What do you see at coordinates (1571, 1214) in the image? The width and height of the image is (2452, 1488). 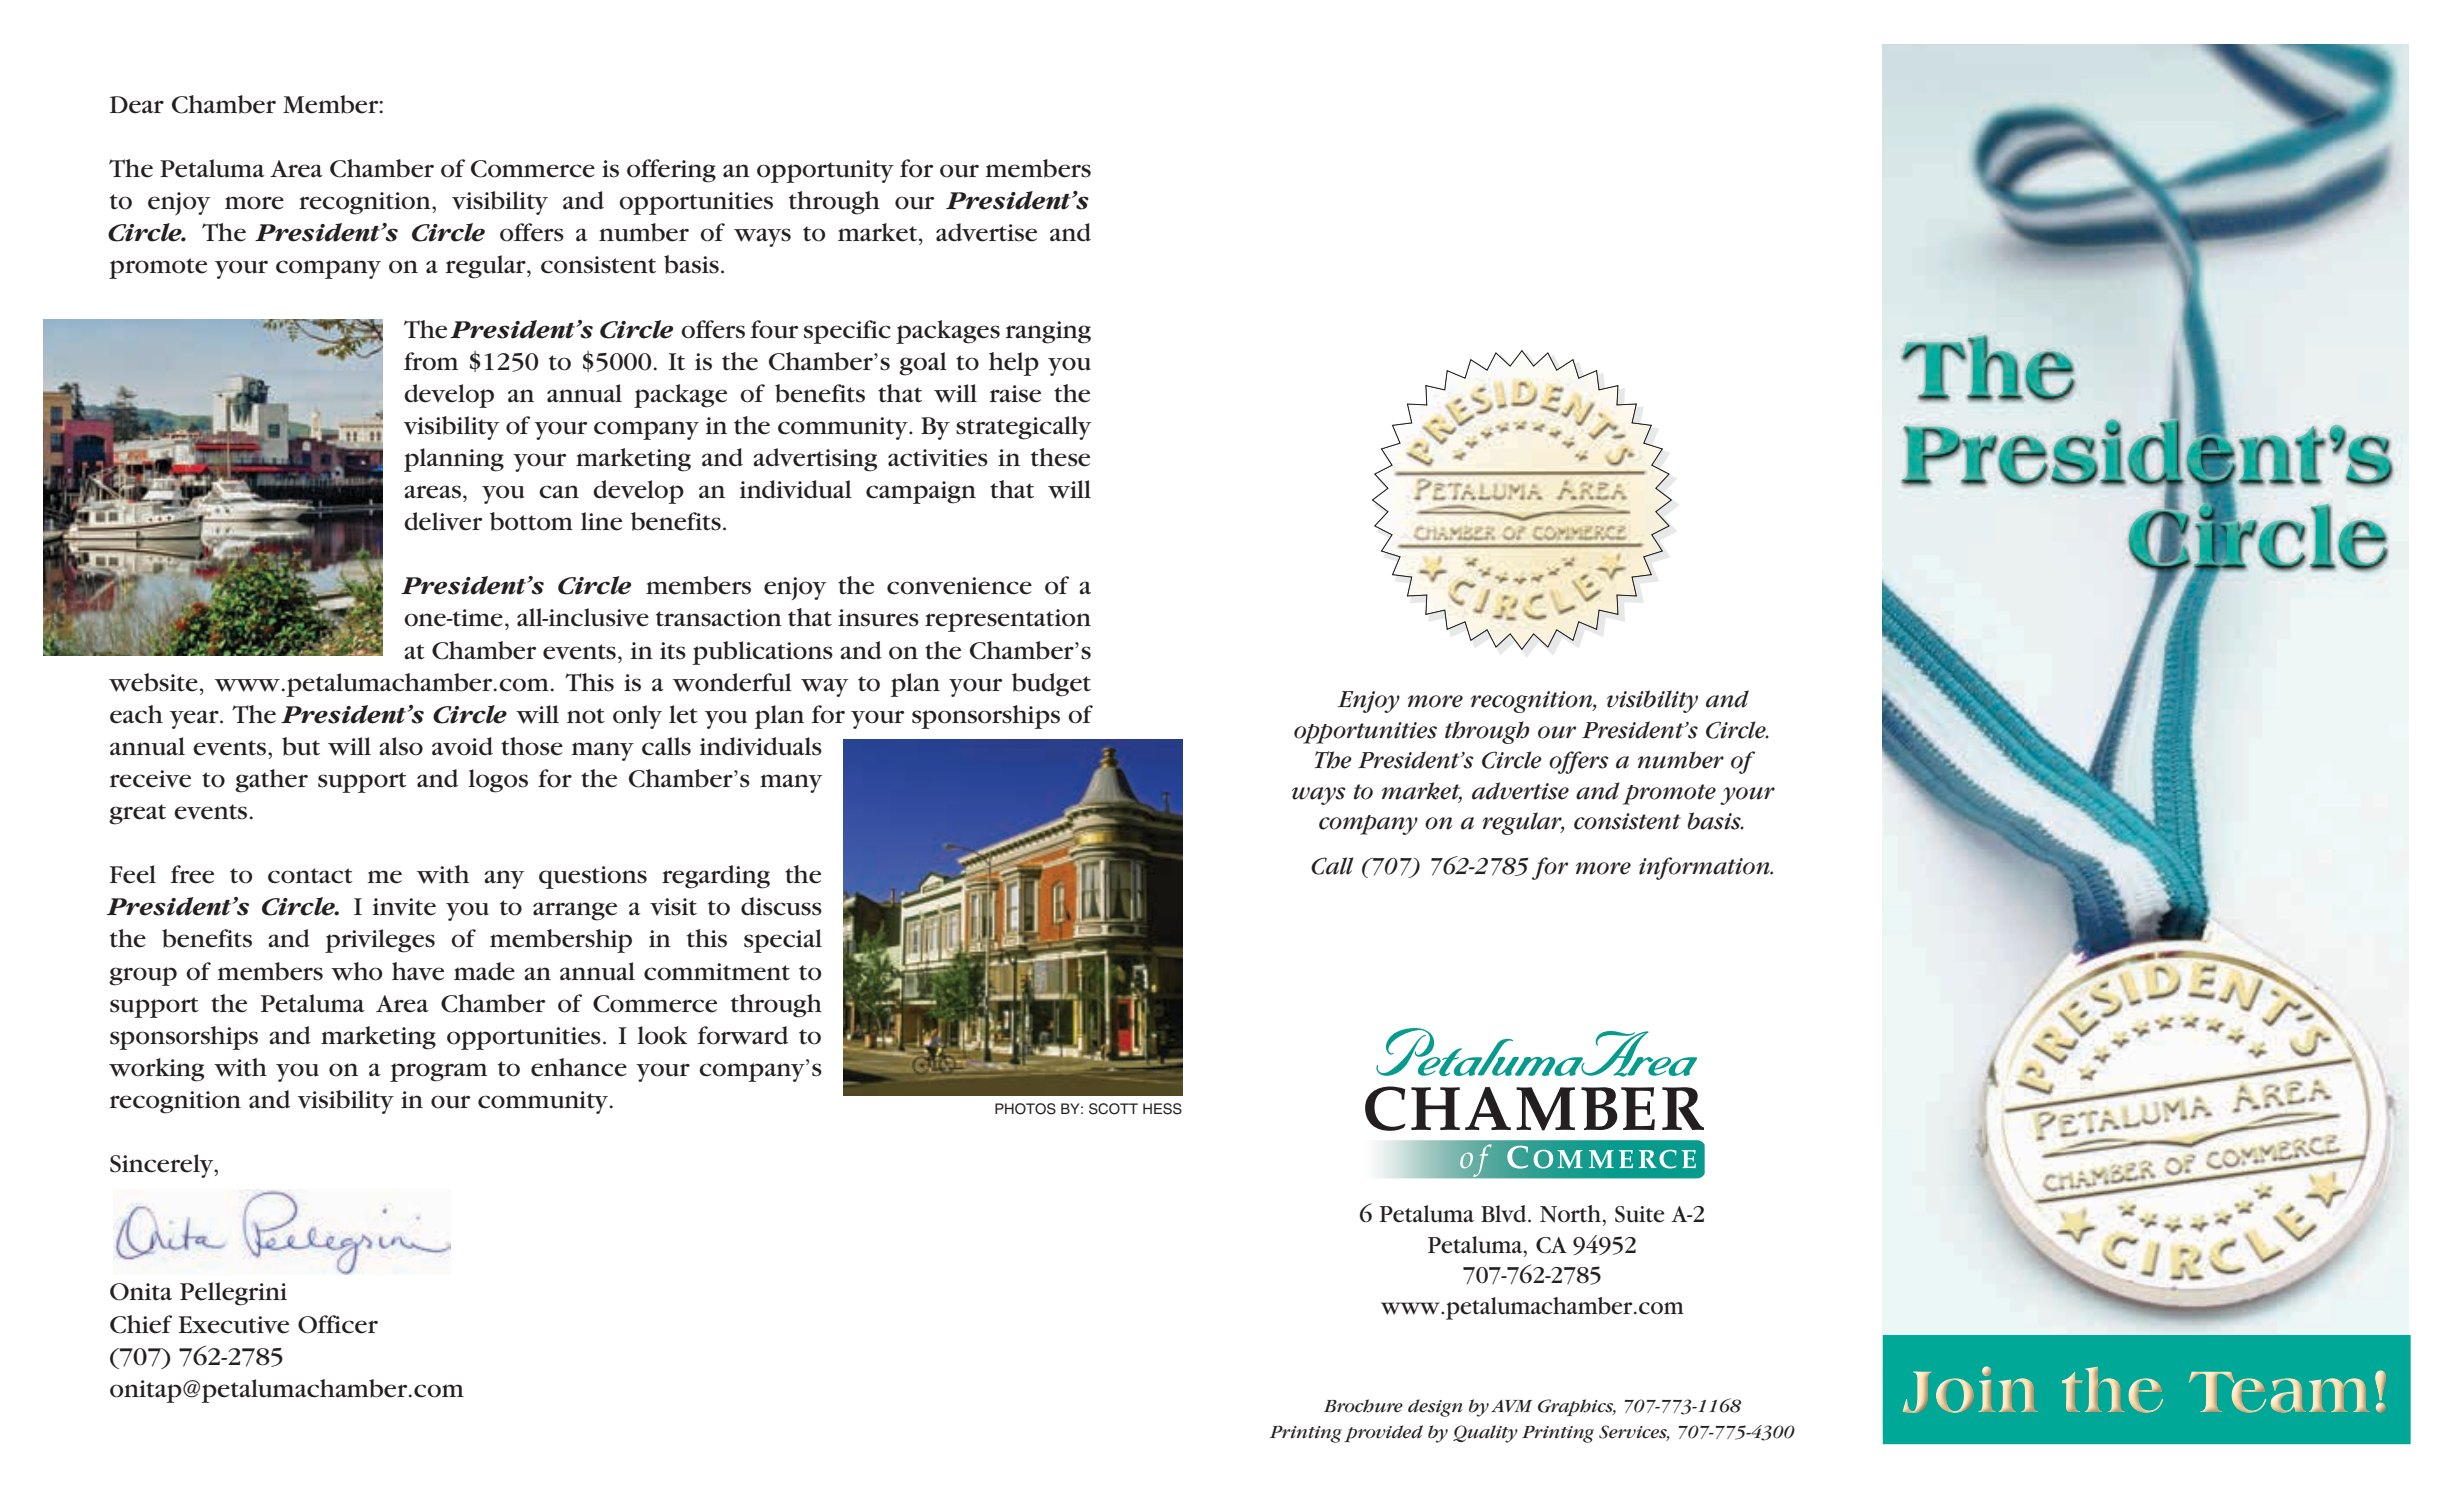 I see `North` at bounding box center [1571, 1214].
